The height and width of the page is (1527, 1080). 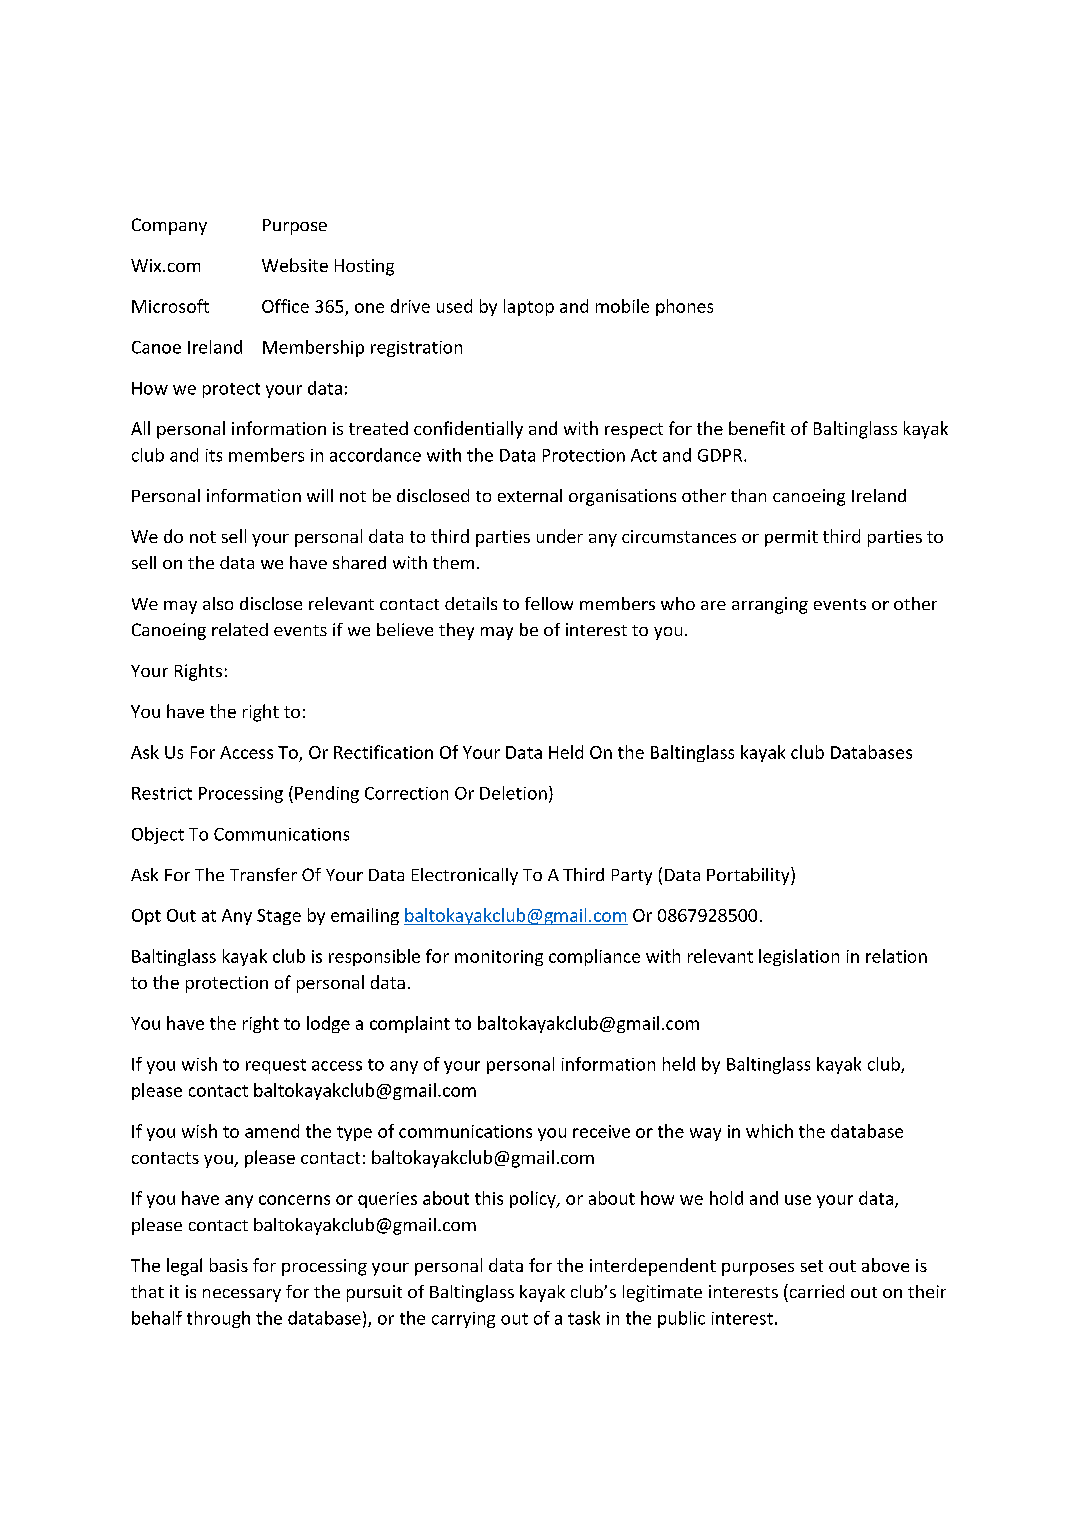 What do you see at coordinates (242, 1295) in the page?
I see `necessary` at bounding box center [242, 1295].
